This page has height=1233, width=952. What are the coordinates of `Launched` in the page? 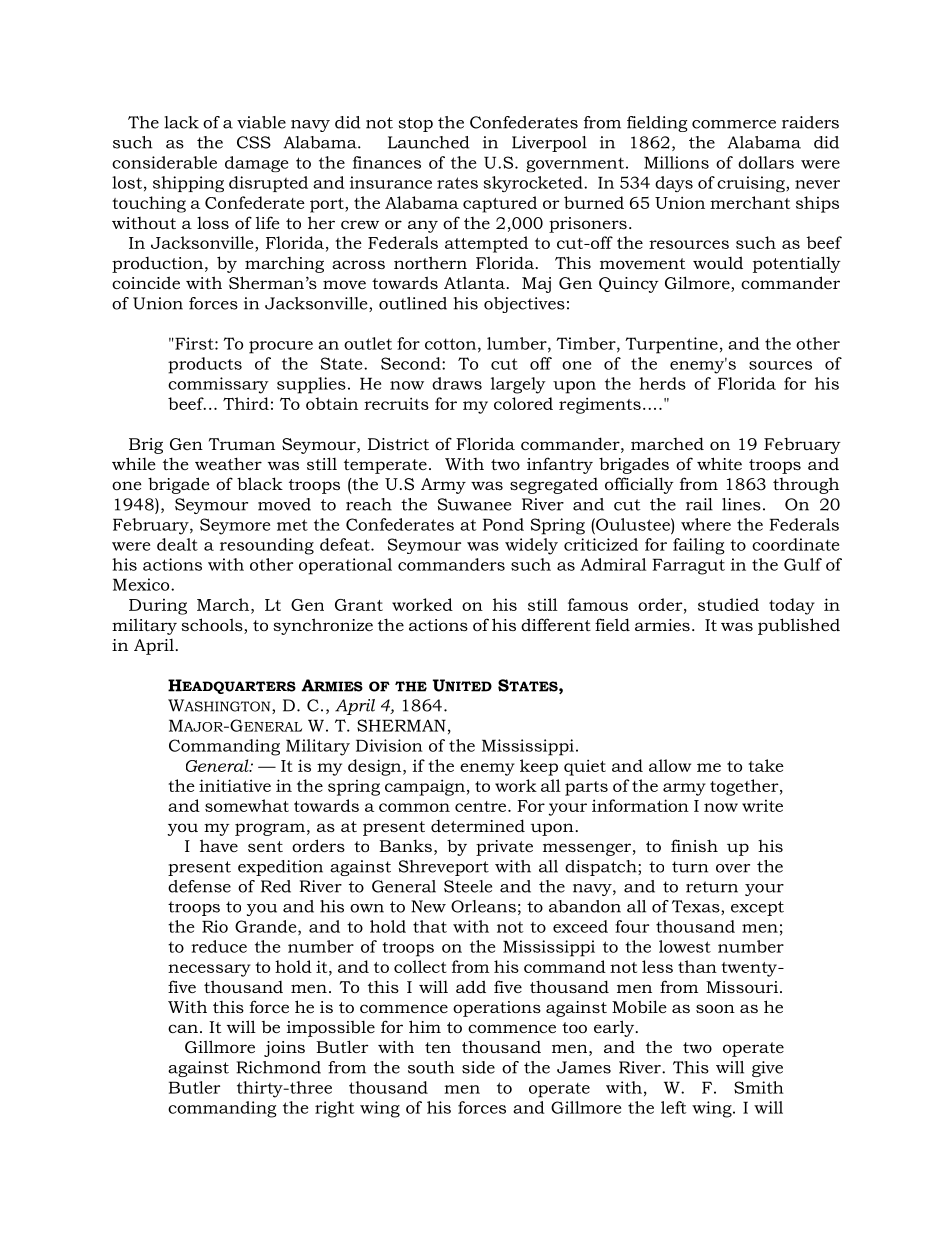 It's located at (428, 142).
